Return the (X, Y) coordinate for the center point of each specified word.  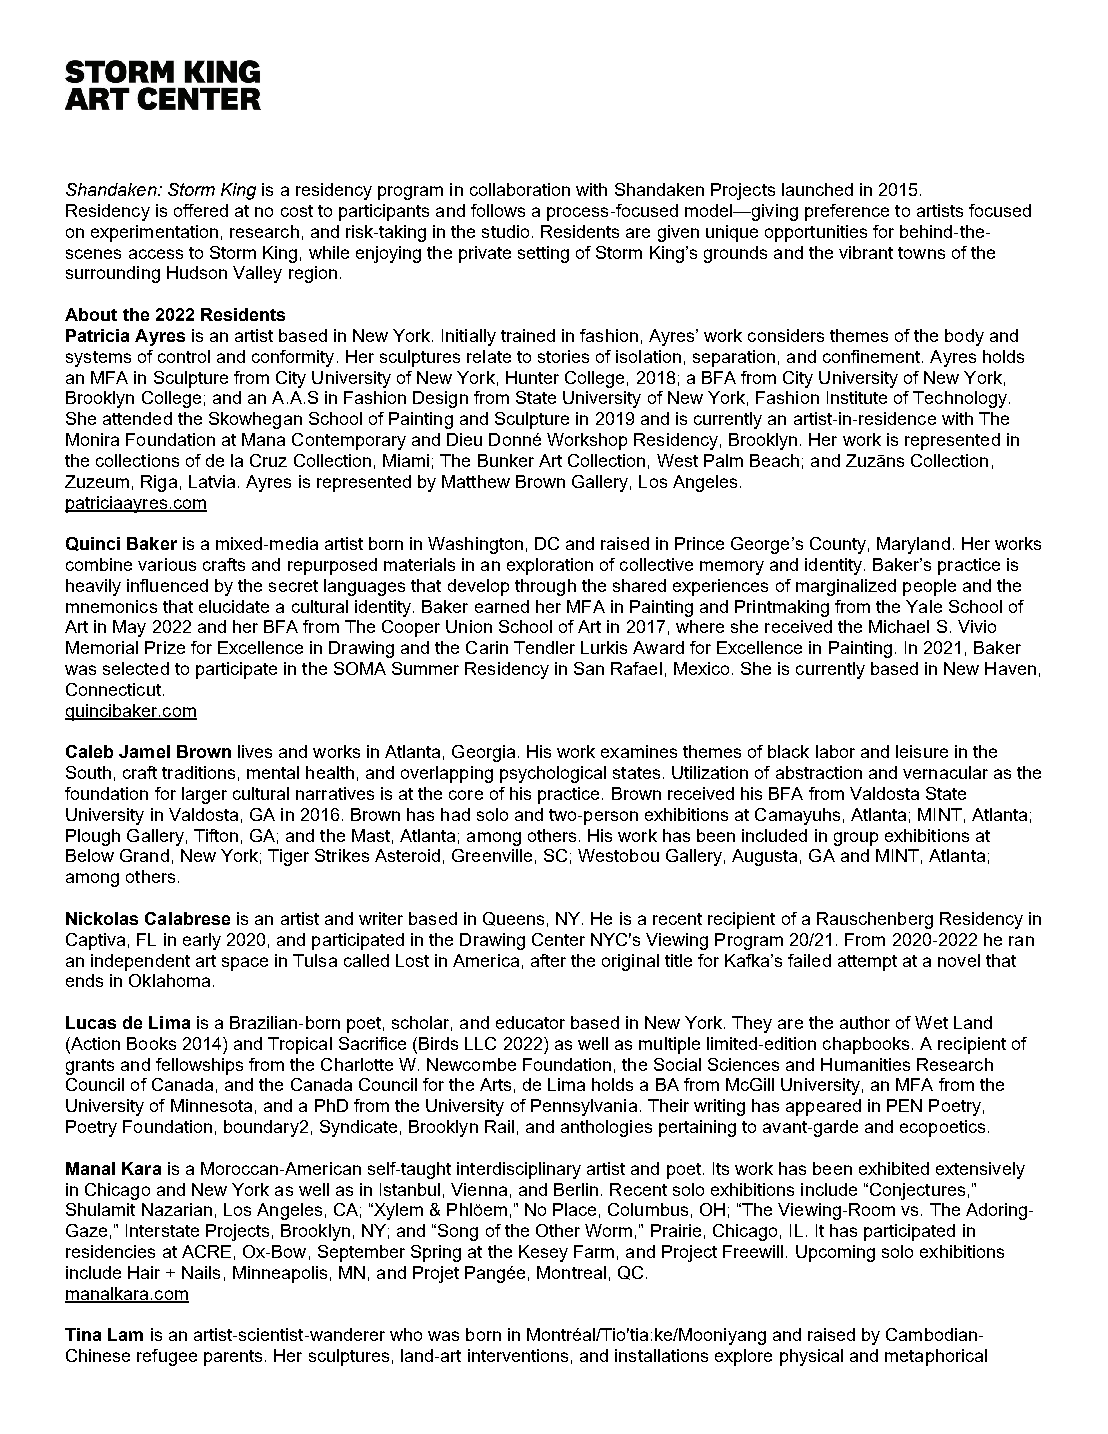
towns (921, 253)
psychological (553, 774)
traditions (198, 772)
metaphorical (936, 1357)
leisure (922, 751)
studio (505, 231)
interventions (518, 1355)
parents (233, 1358)
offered (201, 210)
